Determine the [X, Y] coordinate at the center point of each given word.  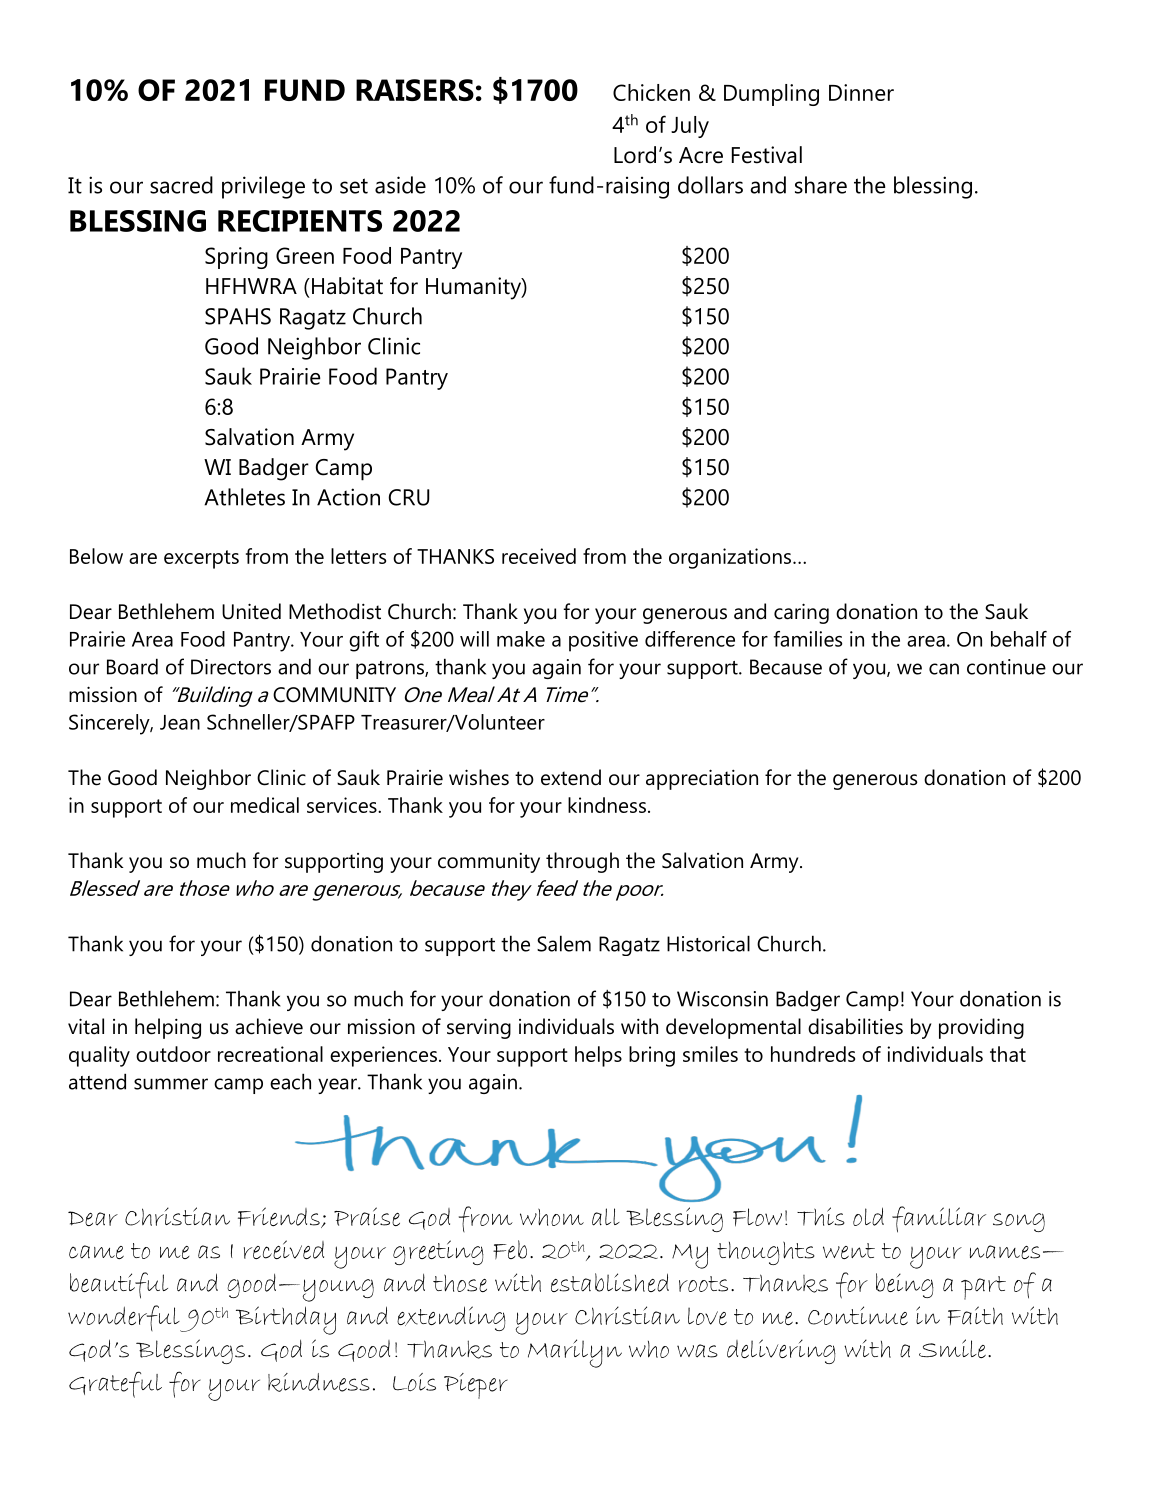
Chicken [651, 92]
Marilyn [575, 1353]
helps [598, 1056]
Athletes [244, 497]
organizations [730, 558]
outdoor [173, 1054]
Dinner [861, 92]
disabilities [855, 1026]
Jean [180, 722]
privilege [263, 187]
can [944, 669]
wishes [479, 777]
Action [348, 497]
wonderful [125, 1318]
